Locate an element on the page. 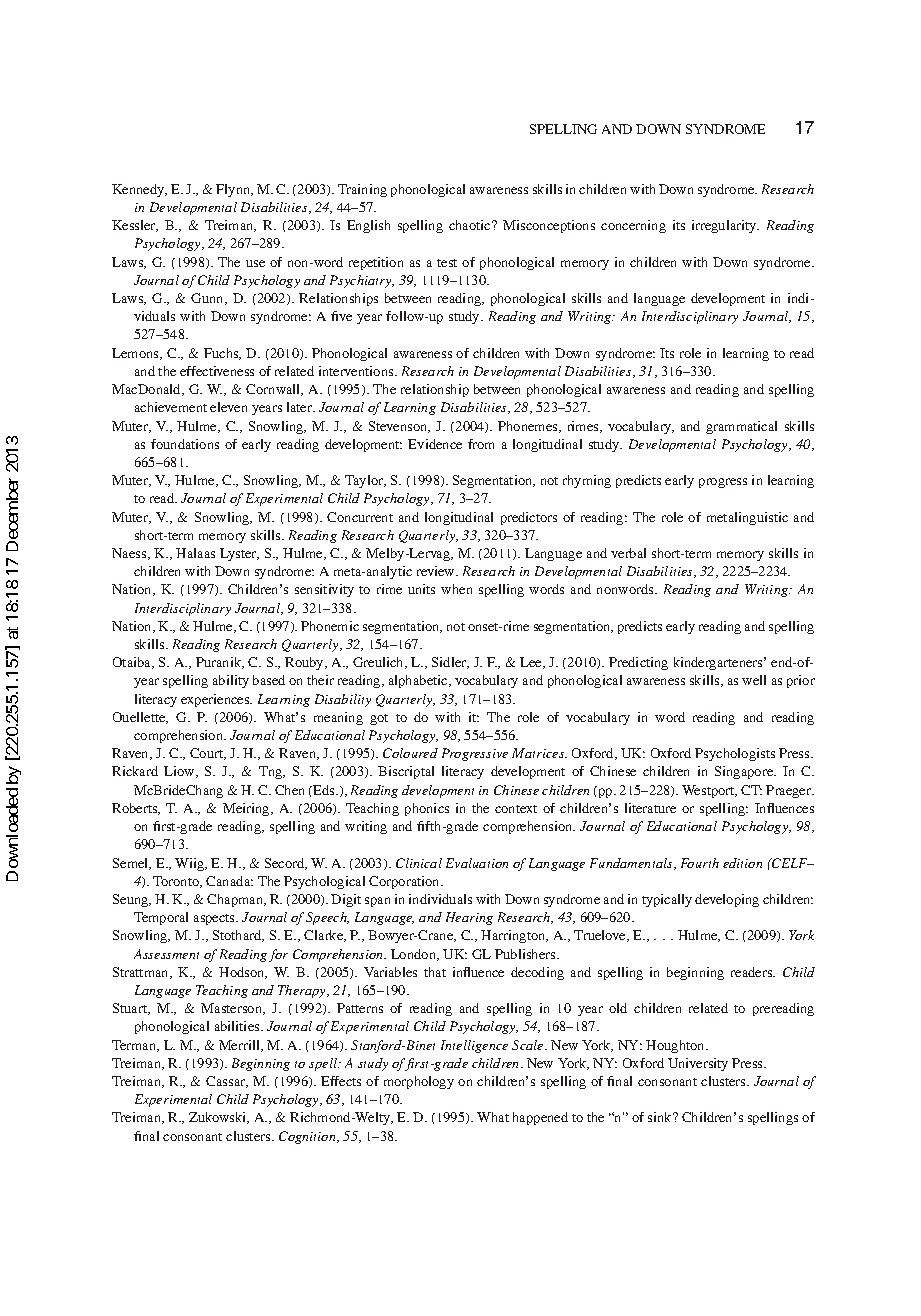  grammatical is located at coordinates (741, 427).
